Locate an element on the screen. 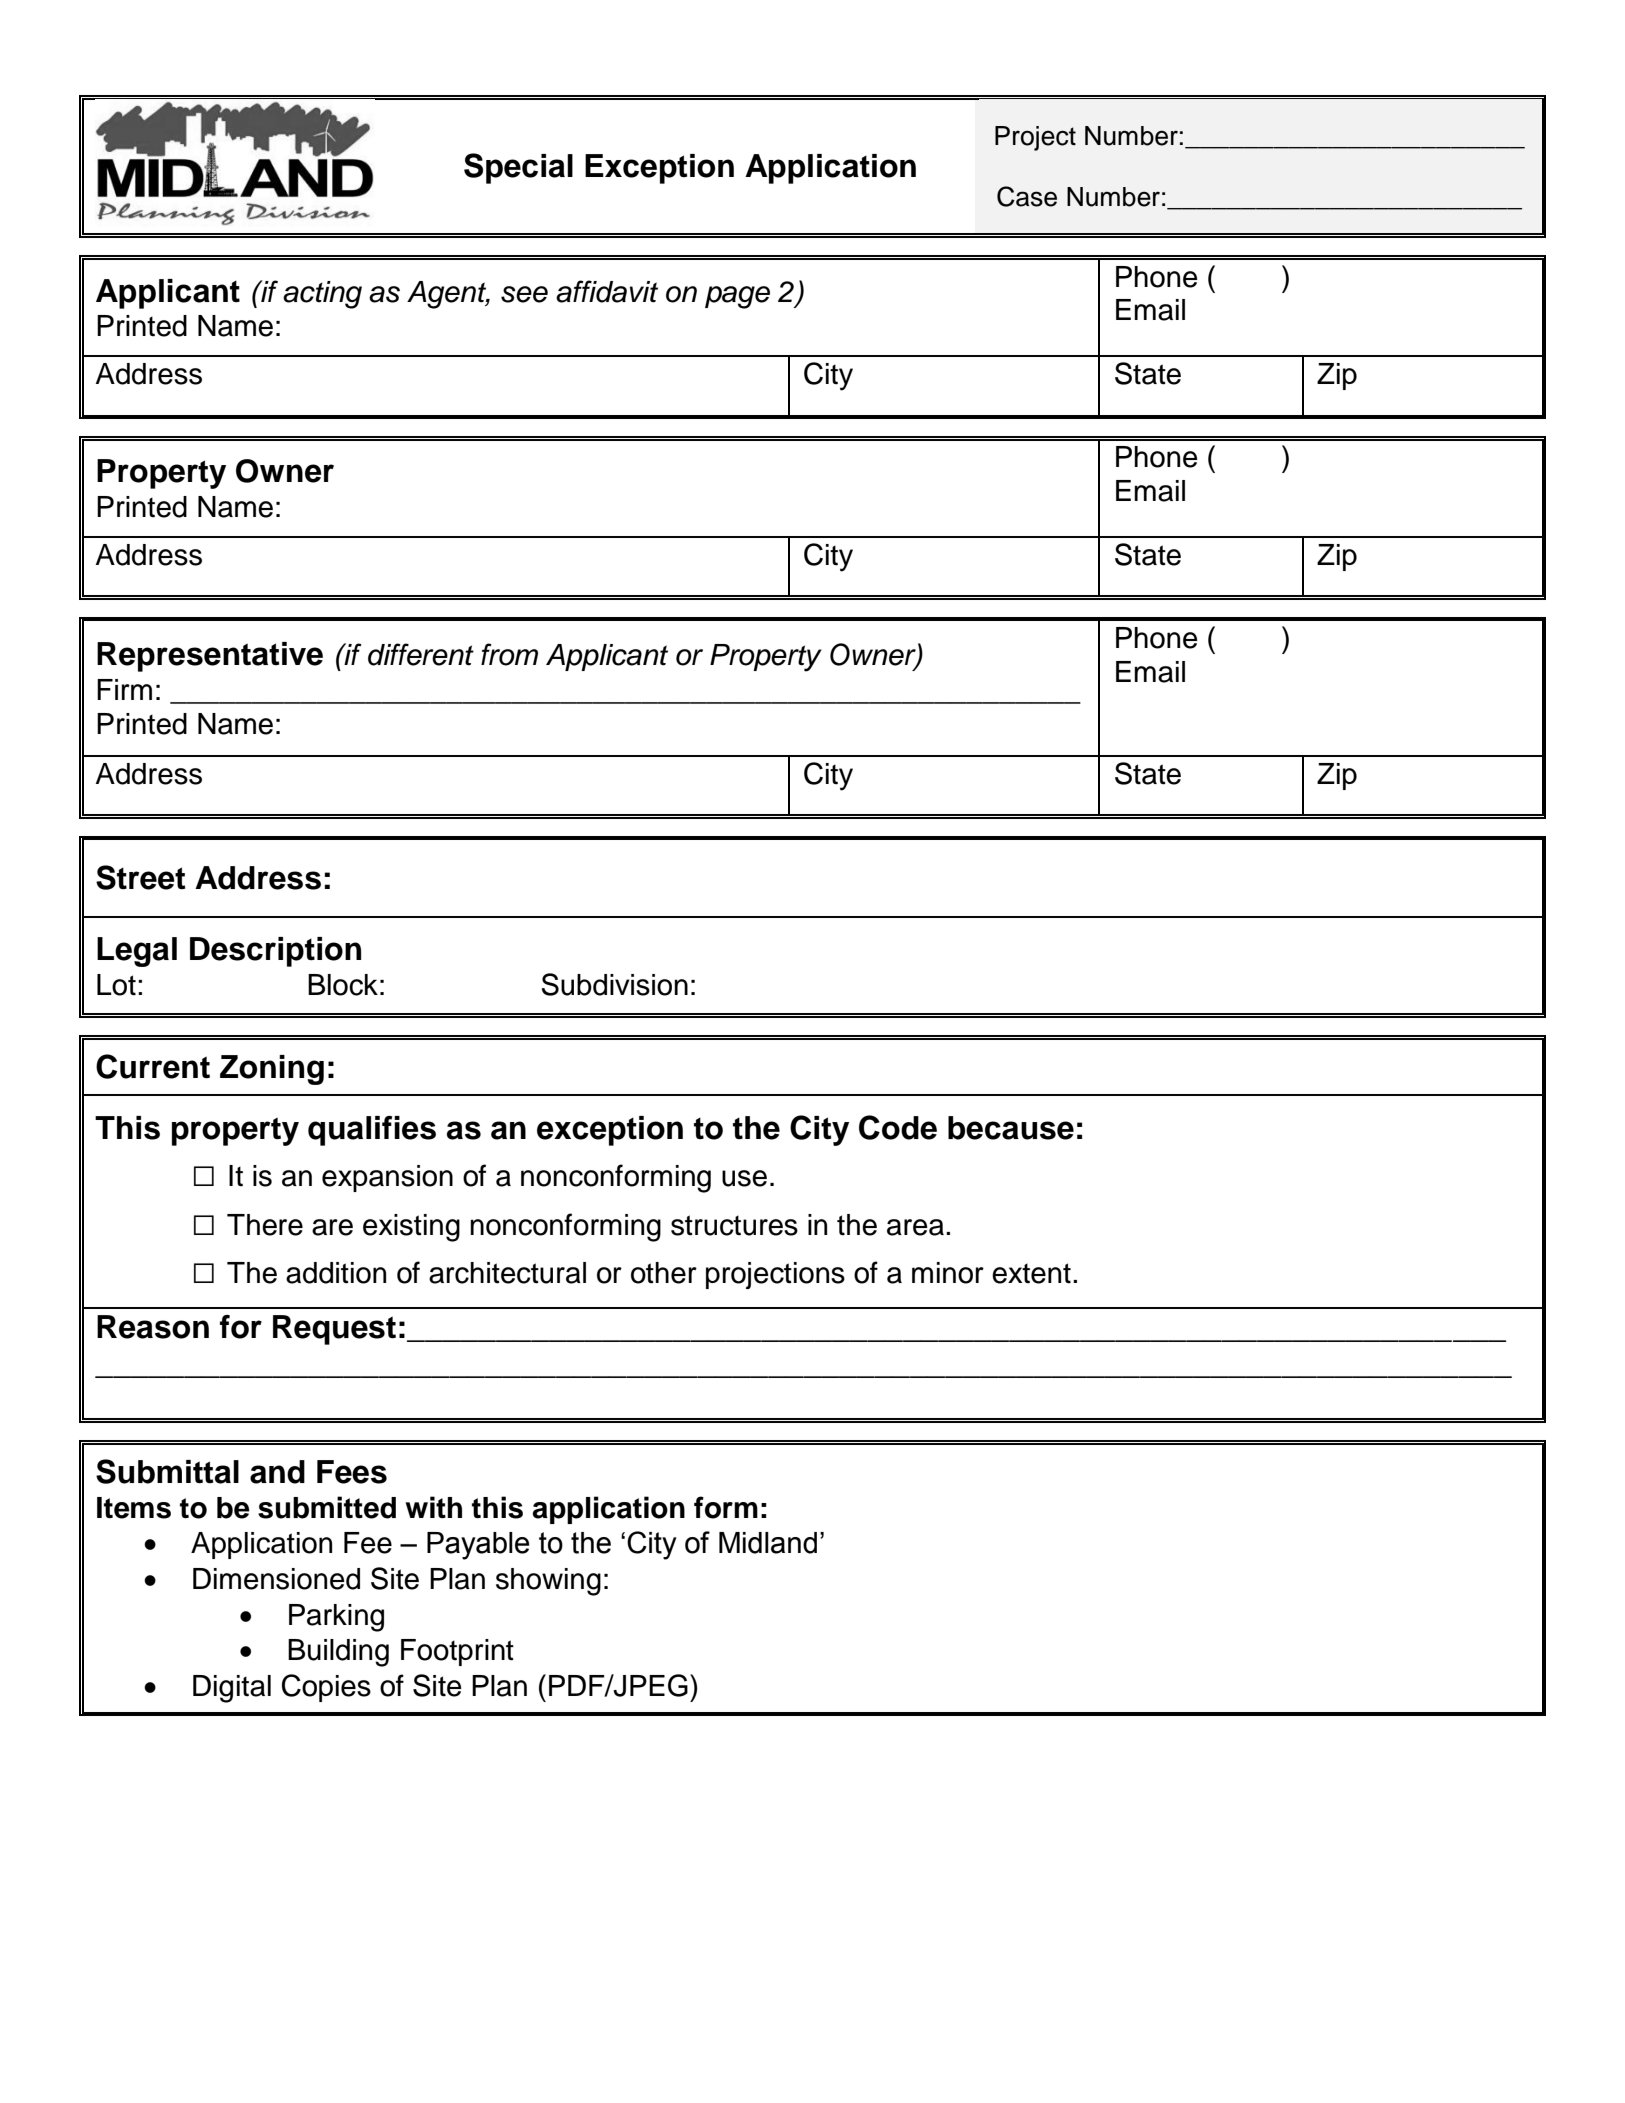 Image resolution: width=1625 pixels, height=2103 pixels. acting is located at coordinates (322, 295).
